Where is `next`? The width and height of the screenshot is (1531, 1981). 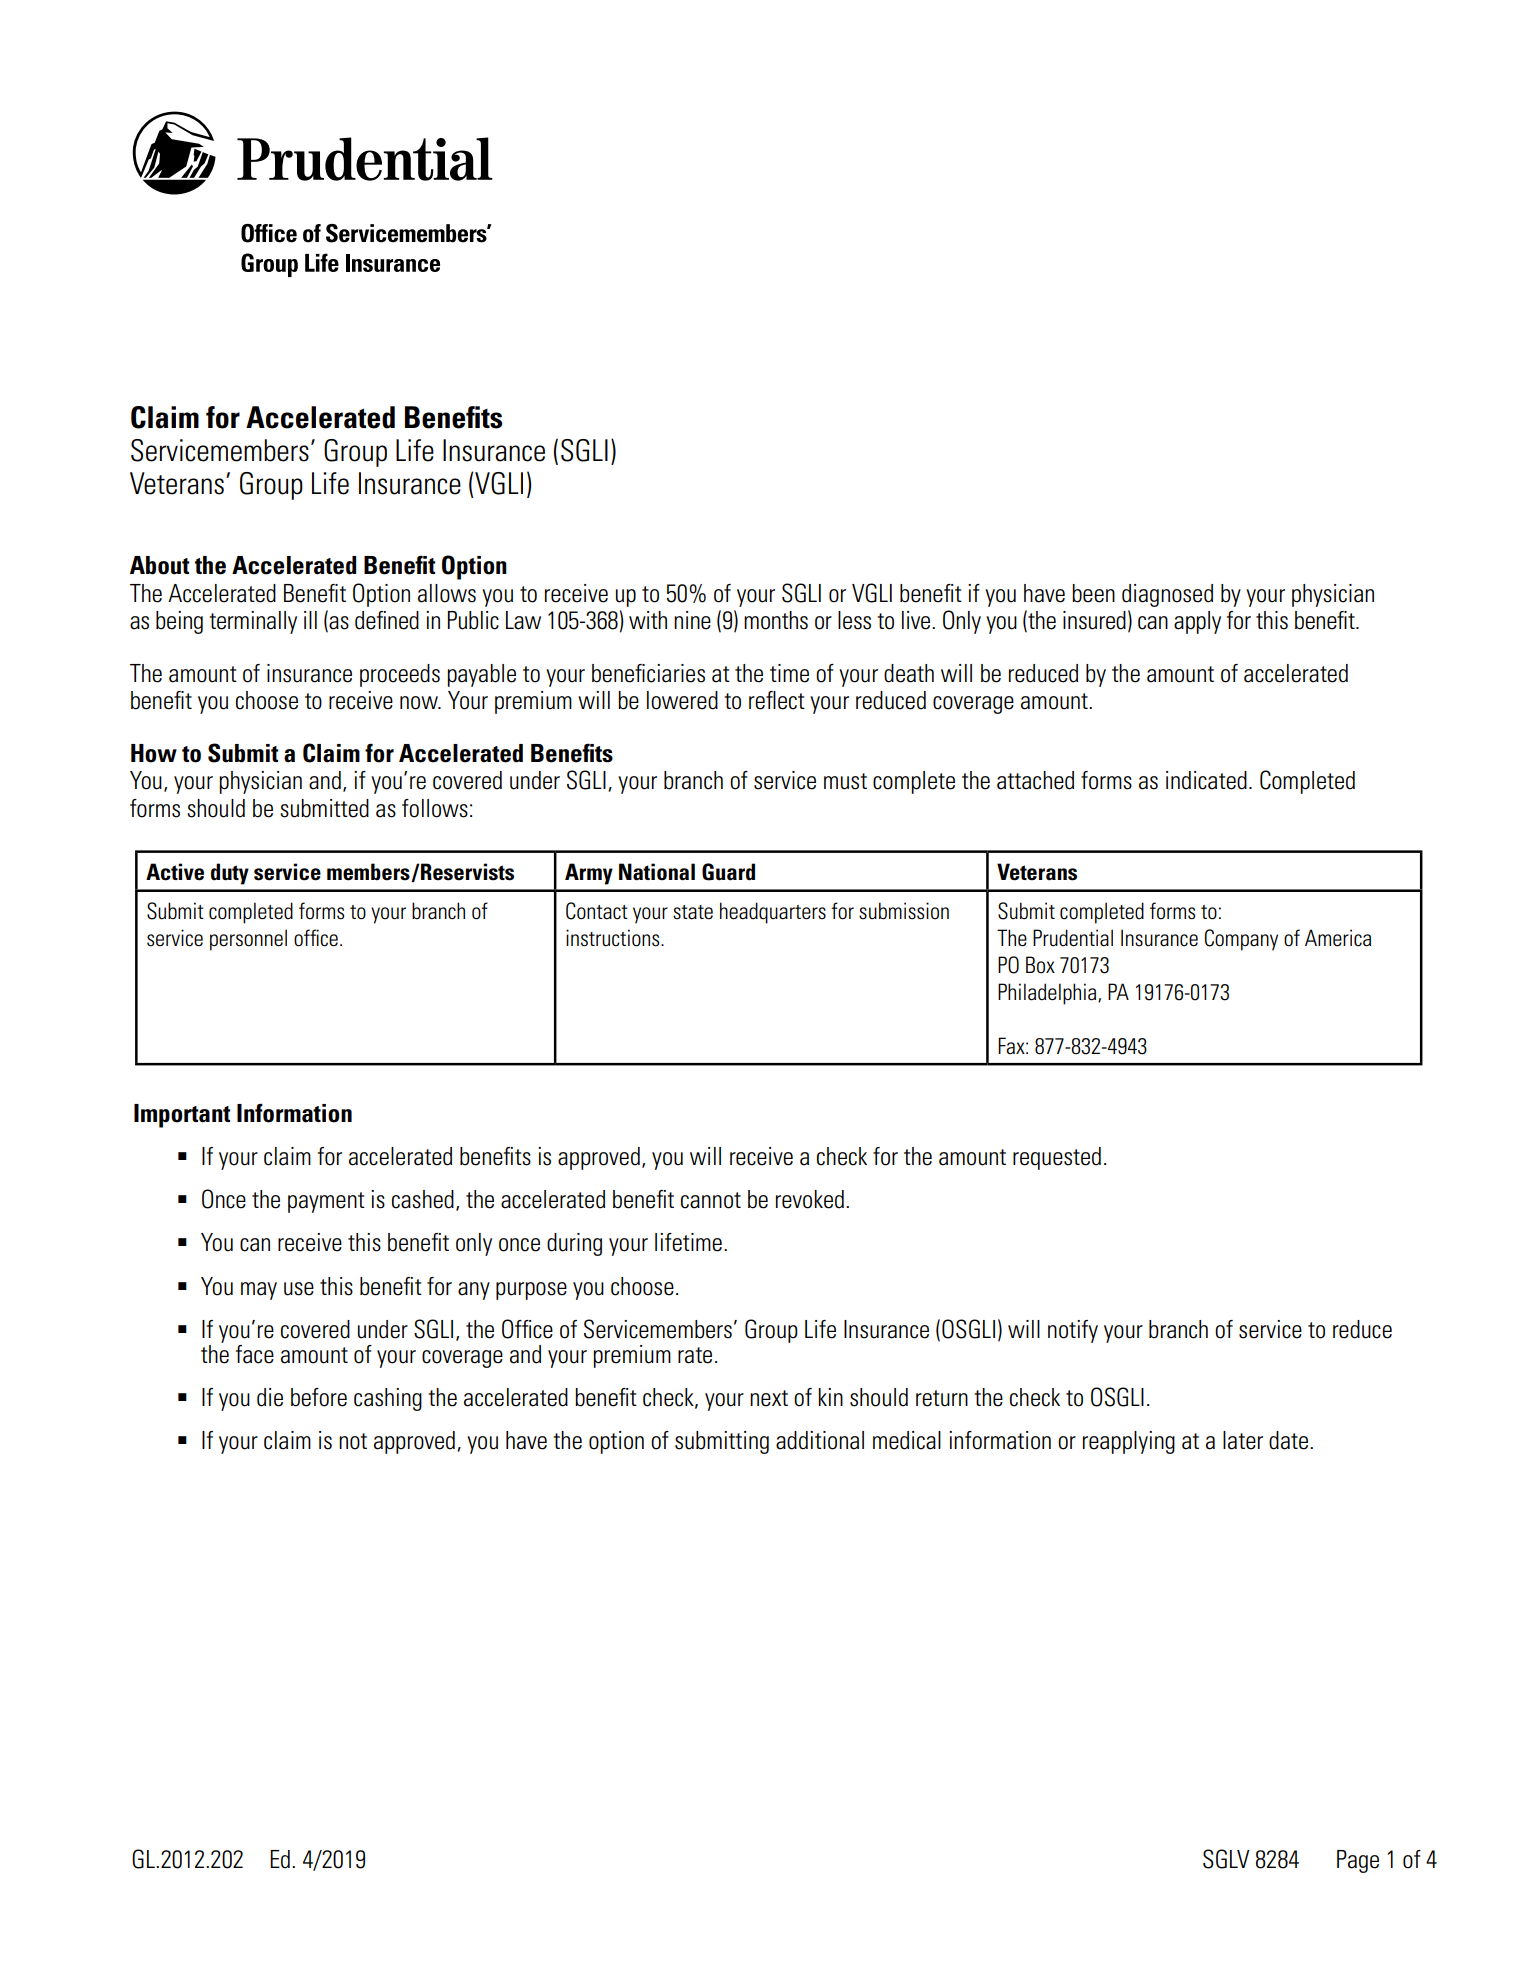 next is located at coordinates (769, 1398).
